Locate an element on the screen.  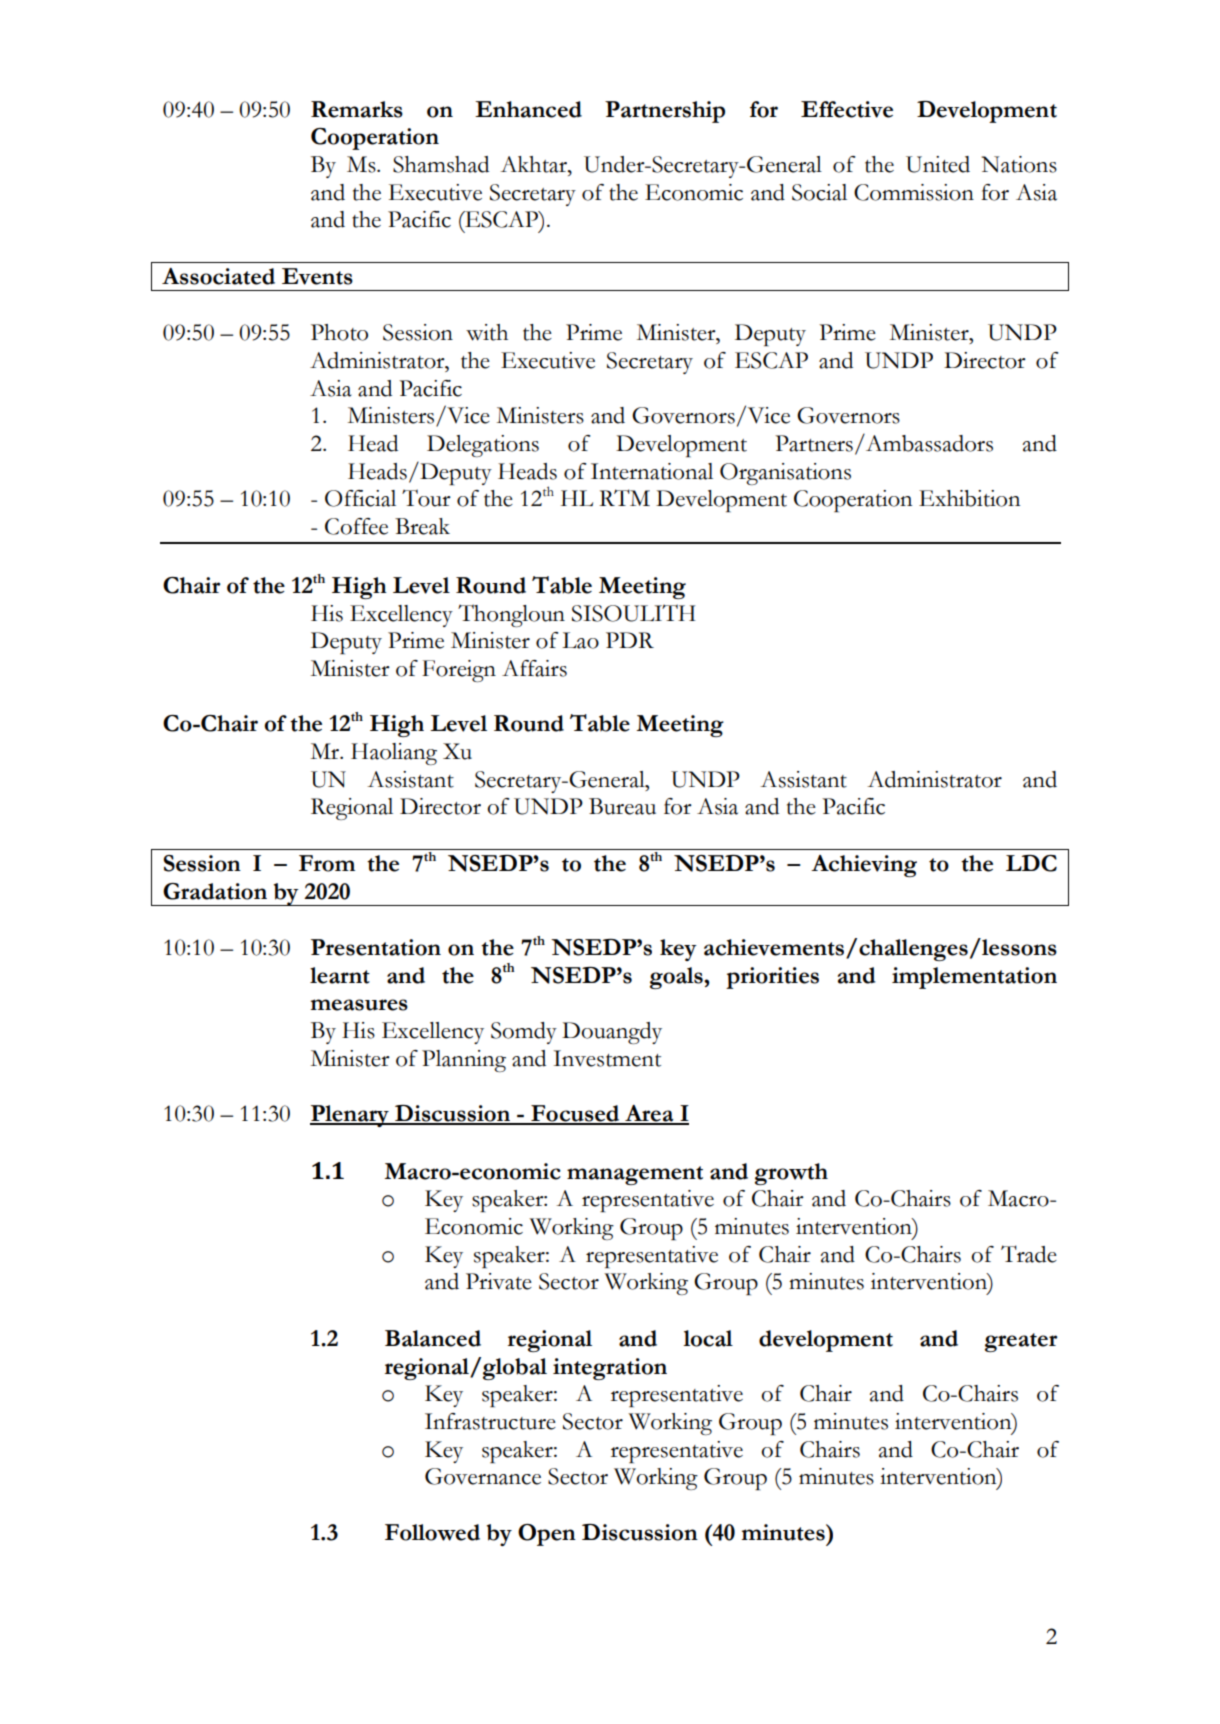
Official is located at coordinates (360, 498).
